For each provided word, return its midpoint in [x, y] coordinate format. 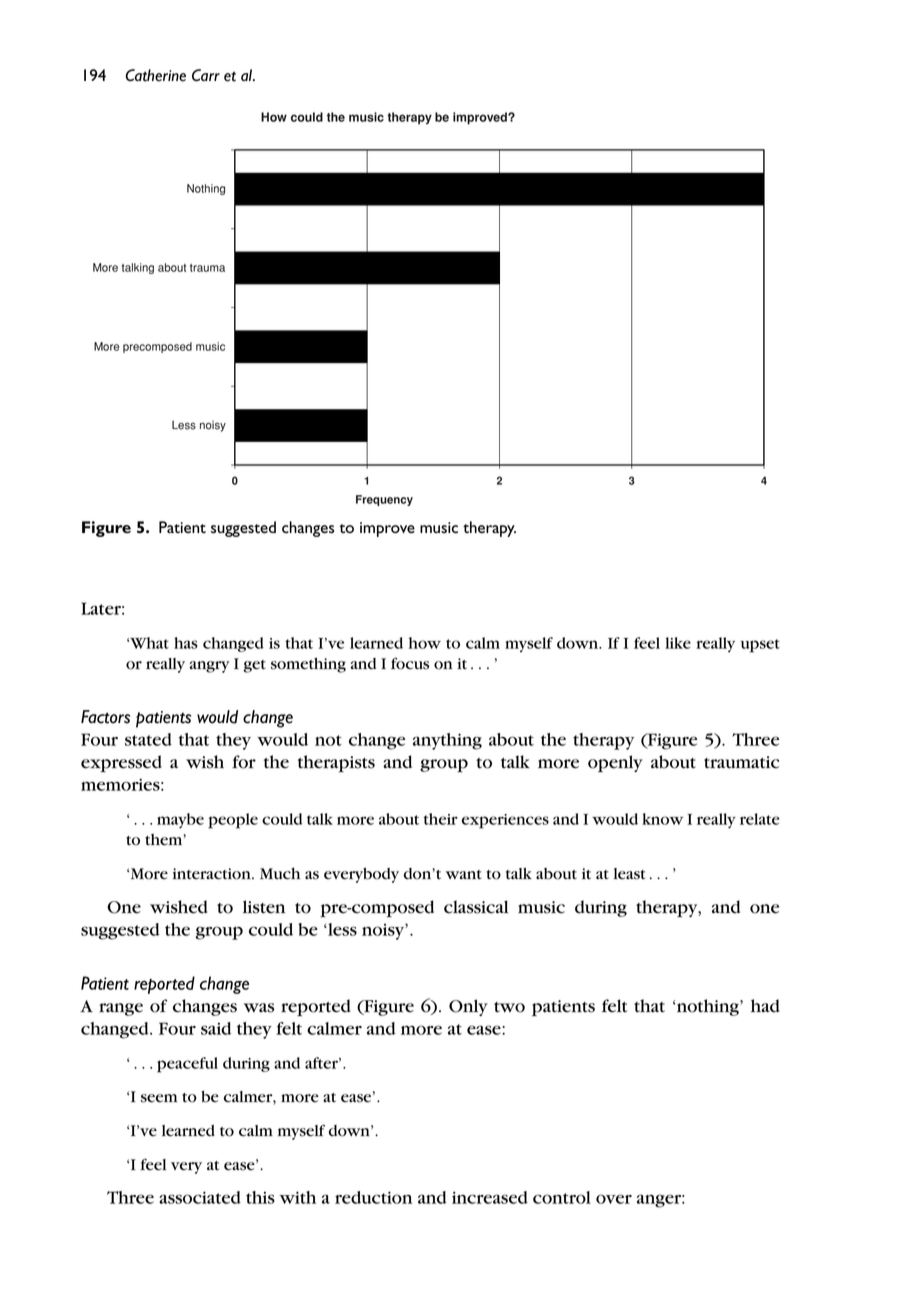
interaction [213, 874]
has [186, 643]
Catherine [155, 75]
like [678, 643]
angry [210, 667]
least [629, 874]
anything [447, 741]
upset [760, 646]
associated [200, 1197]
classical [476, 907]
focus [410, 663]
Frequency [384, 500]
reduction [373, 1197]
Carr [206, 75]
